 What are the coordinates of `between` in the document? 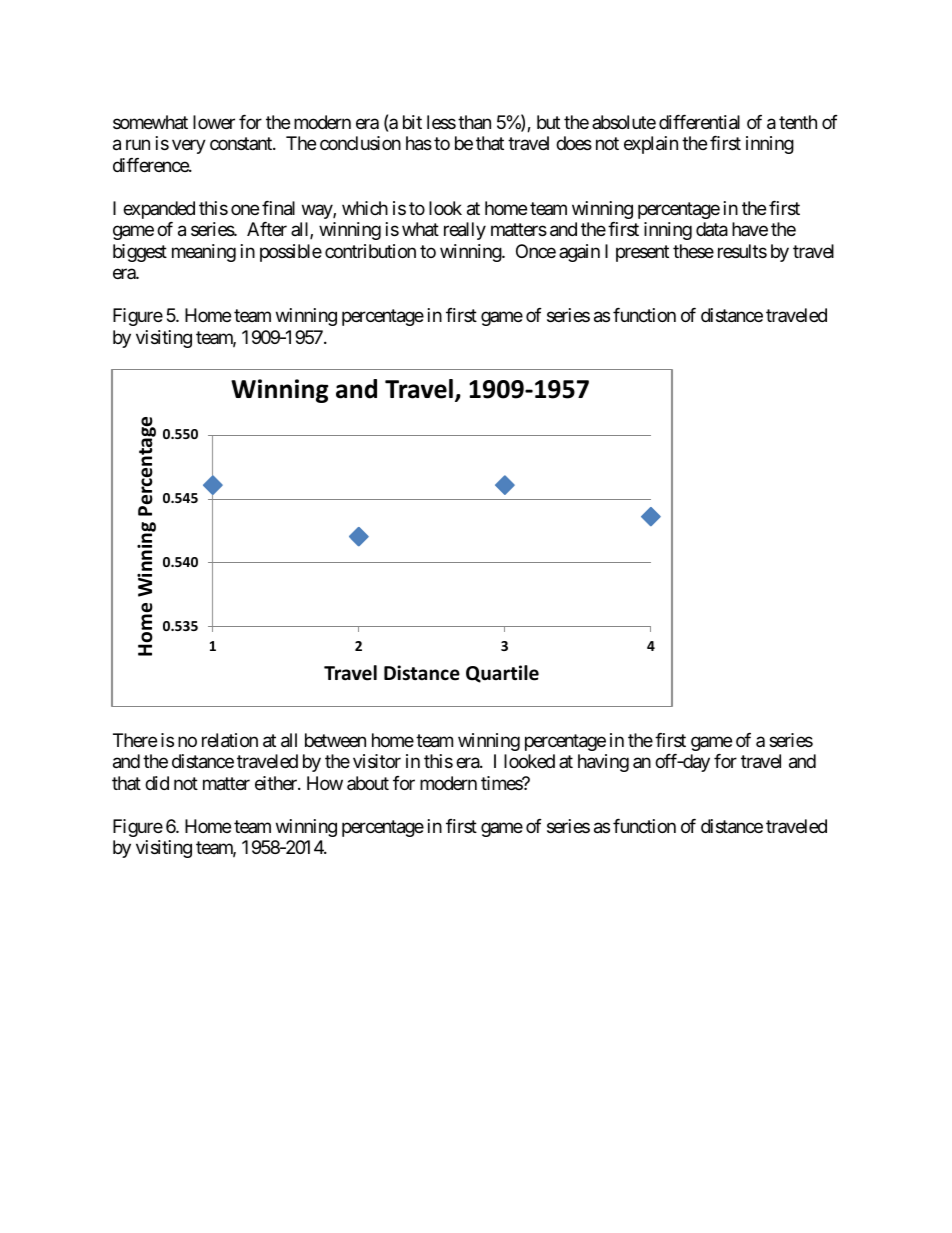 It's located at (335, 740).
